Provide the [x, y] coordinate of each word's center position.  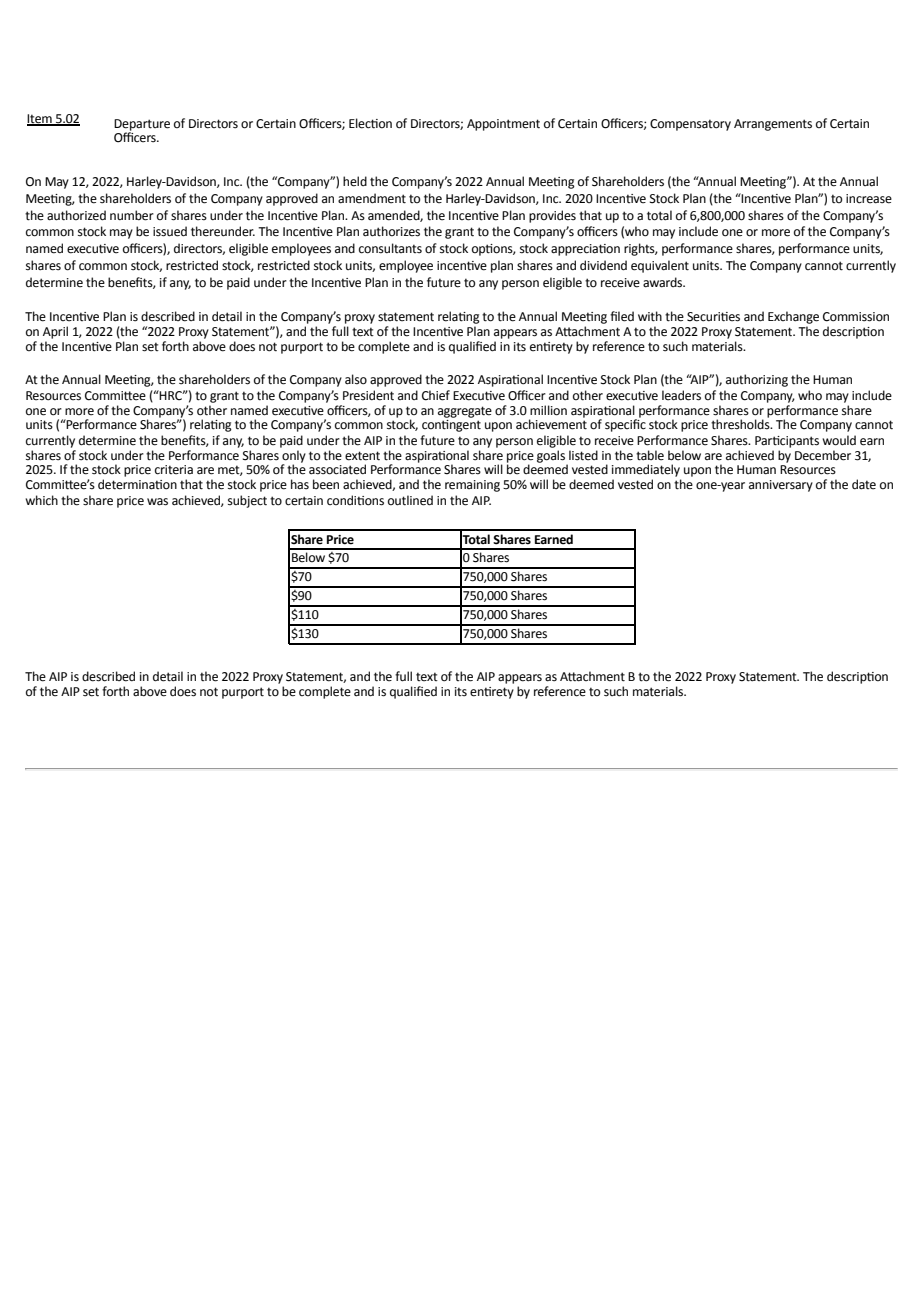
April [55, 332]
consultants [390, 248]
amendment [372, 198]
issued [170, 231]
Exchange [793, 317]
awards [664, 282]
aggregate [465, 412]
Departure [142, 126]
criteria [174, 470]
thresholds [741, 423]
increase [869, 199]
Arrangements [773, 125]
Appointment [503, 125]
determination [137, 484]
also [356, 379]
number [132, 215]
